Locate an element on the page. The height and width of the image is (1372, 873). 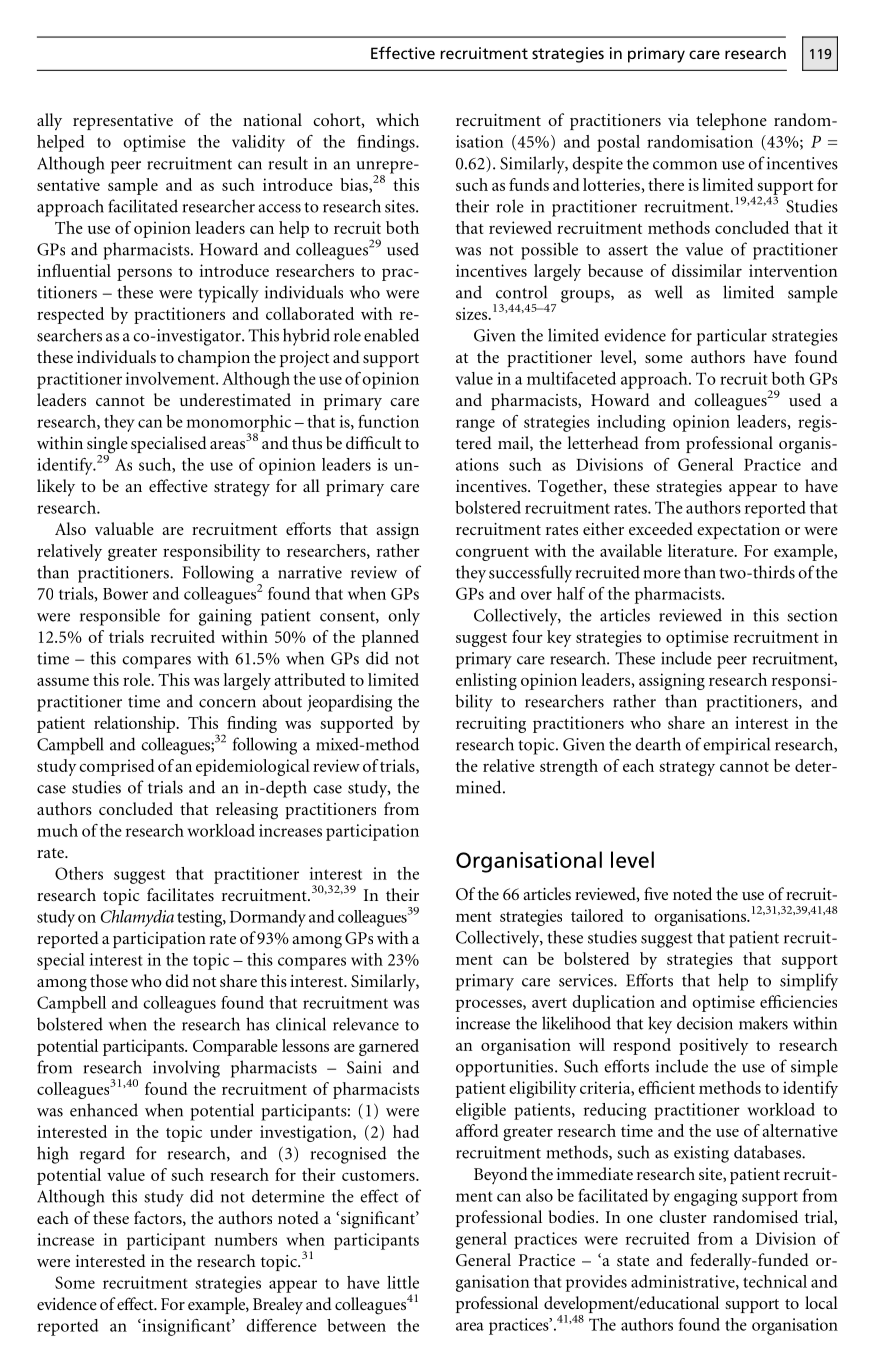
telephone is located at coordinates (731, 121).
